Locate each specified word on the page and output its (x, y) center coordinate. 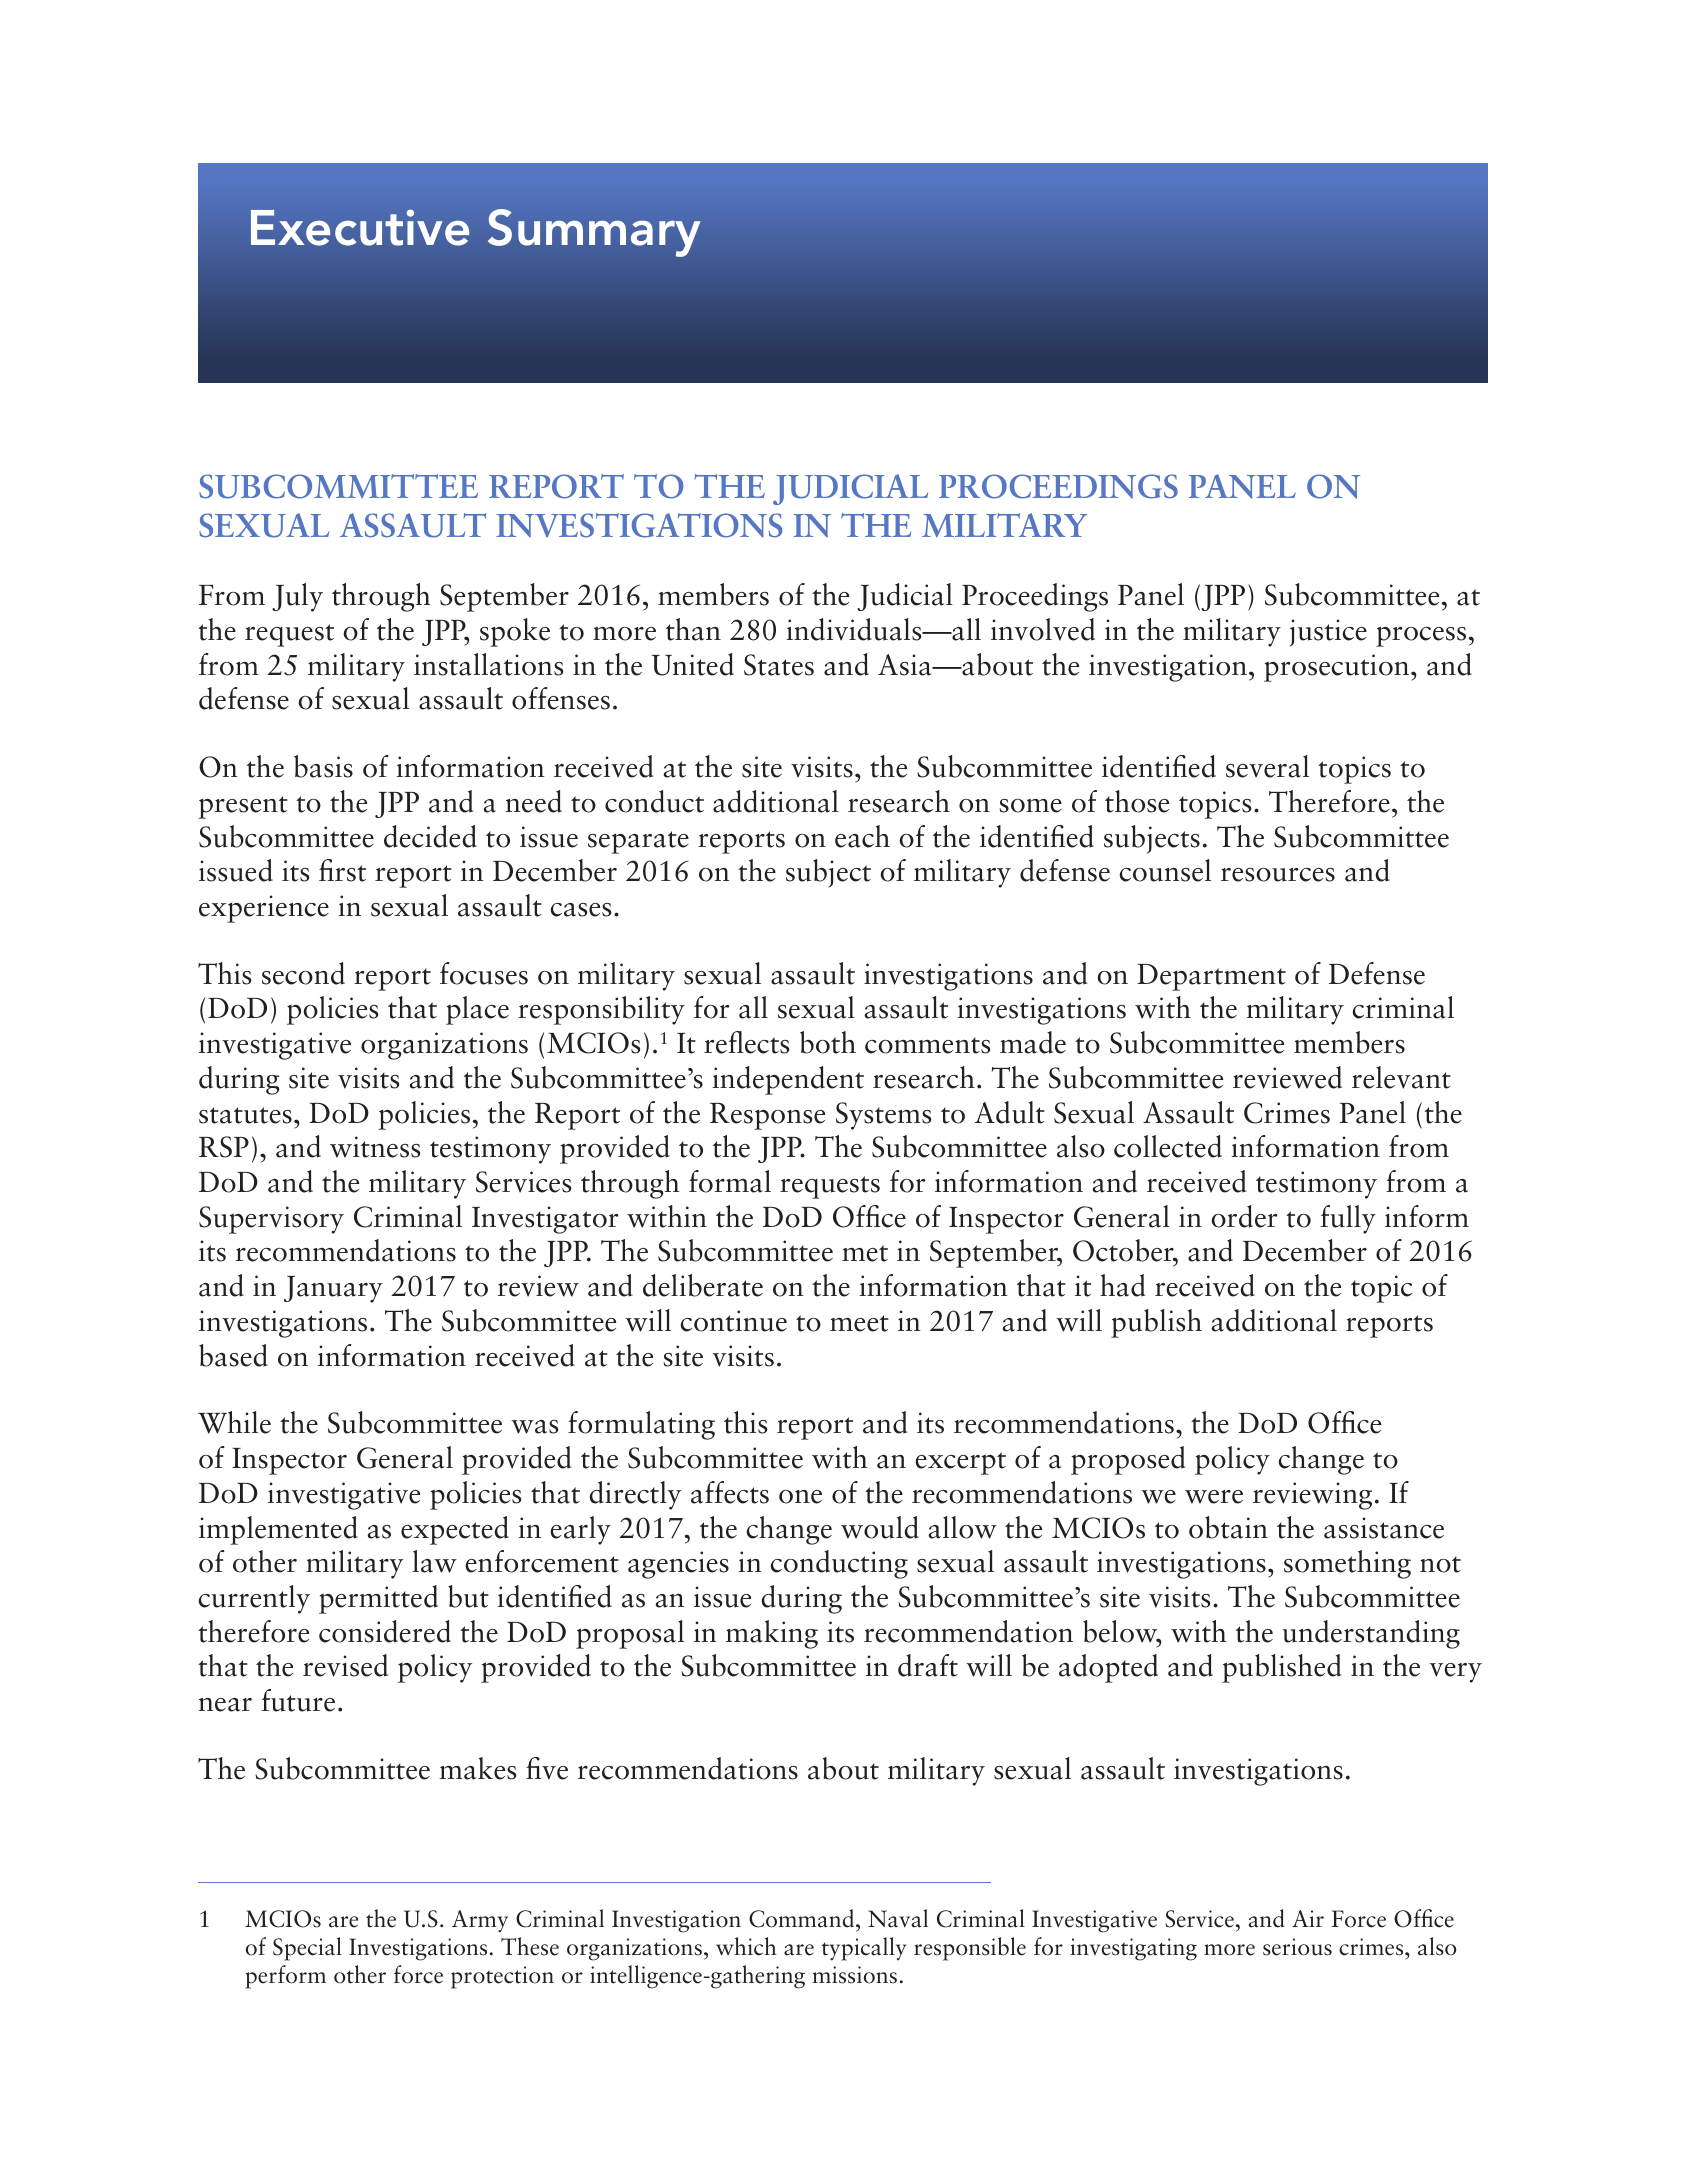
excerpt (960, 1463)
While (234, 1422)
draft (928, 1665)
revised (345, 1665)
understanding (1371, 1634)
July (297, 597)
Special (307, 1949)
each (862, 836)
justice (1328, 633)
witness (375, 1147)
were (1214, 1497)
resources (1278, 875)
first (342, 870)
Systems (884, 1116)
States (779, 665)
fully (1348, 1219)
